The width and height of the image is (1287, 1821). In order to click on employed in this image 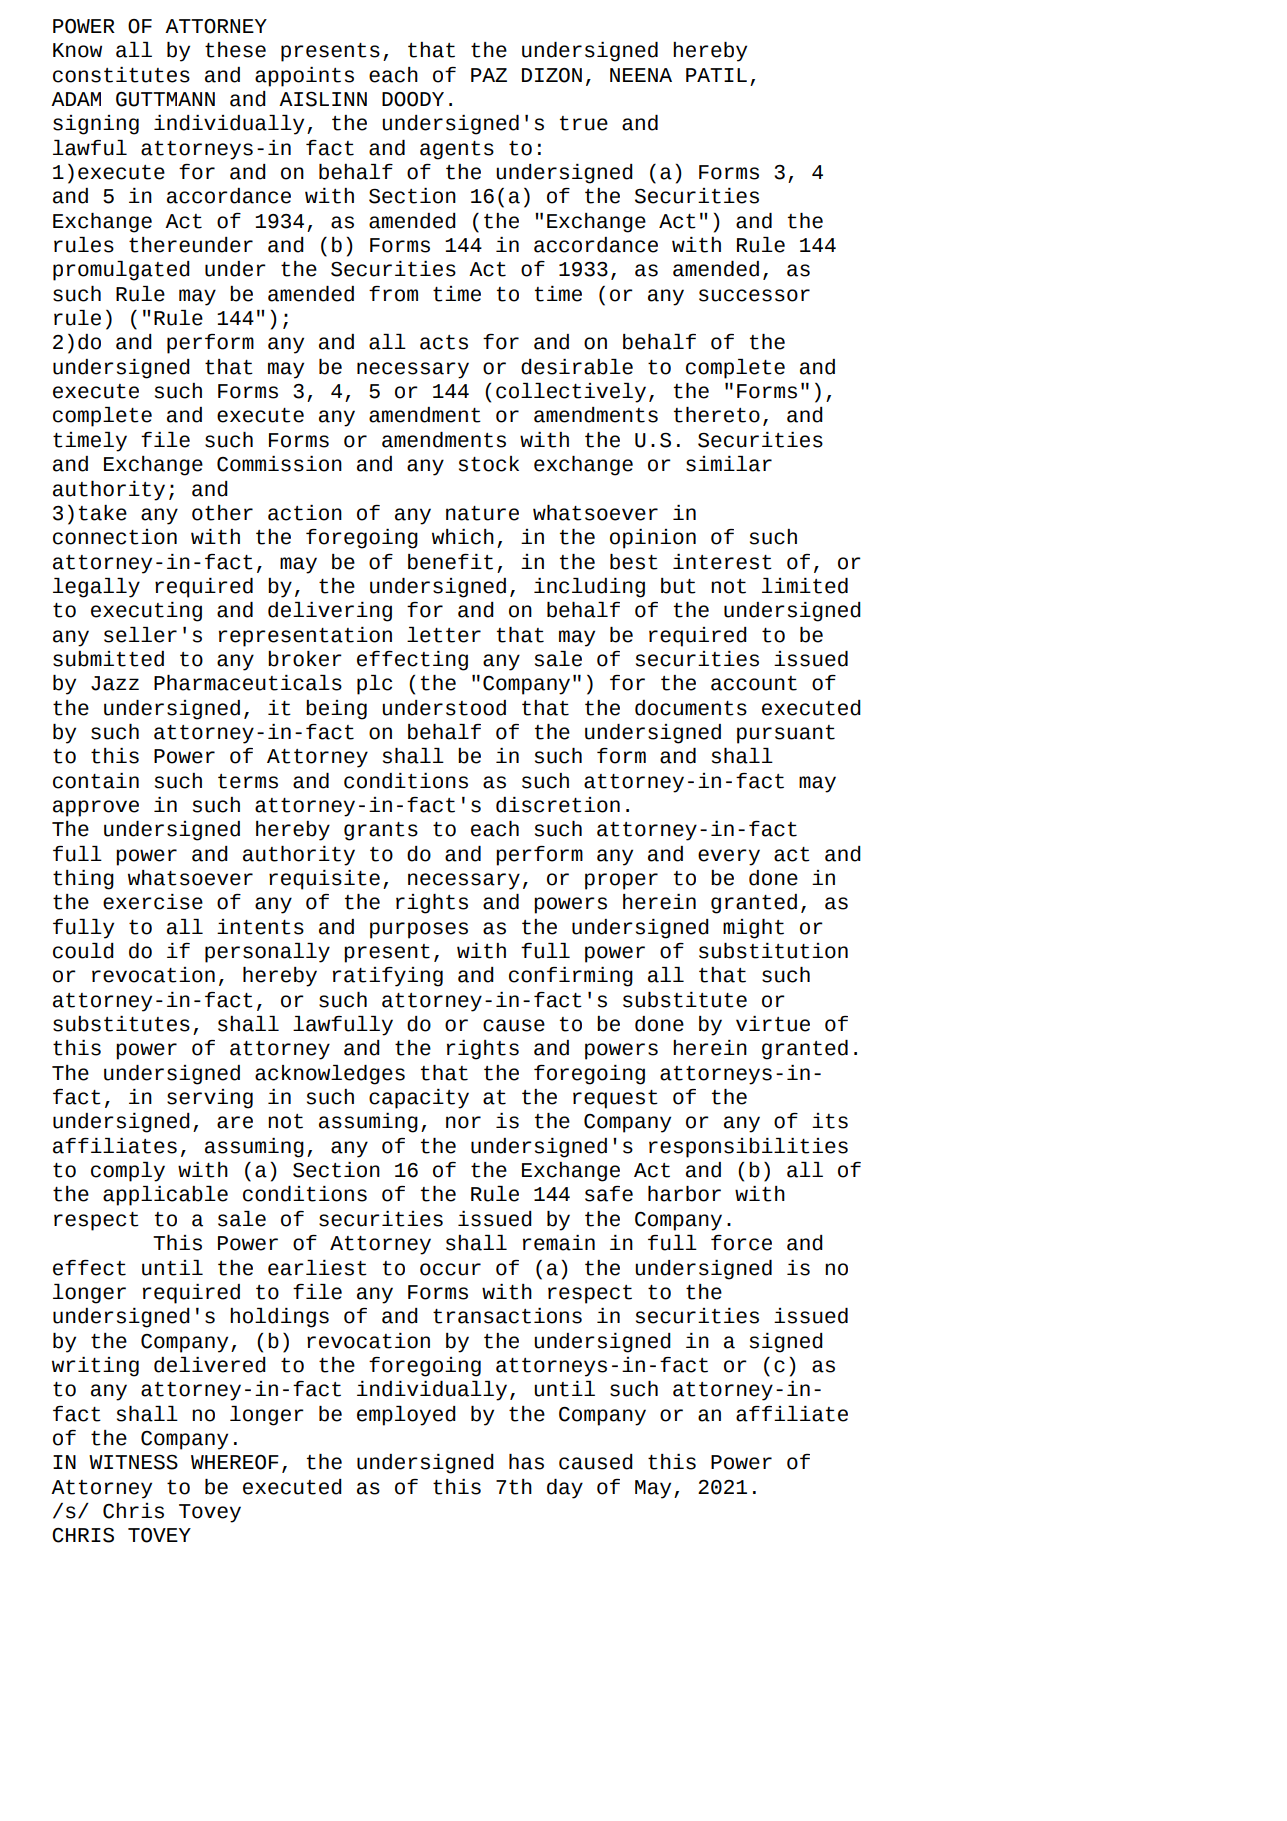, I will do `click(406, 1416)`.
